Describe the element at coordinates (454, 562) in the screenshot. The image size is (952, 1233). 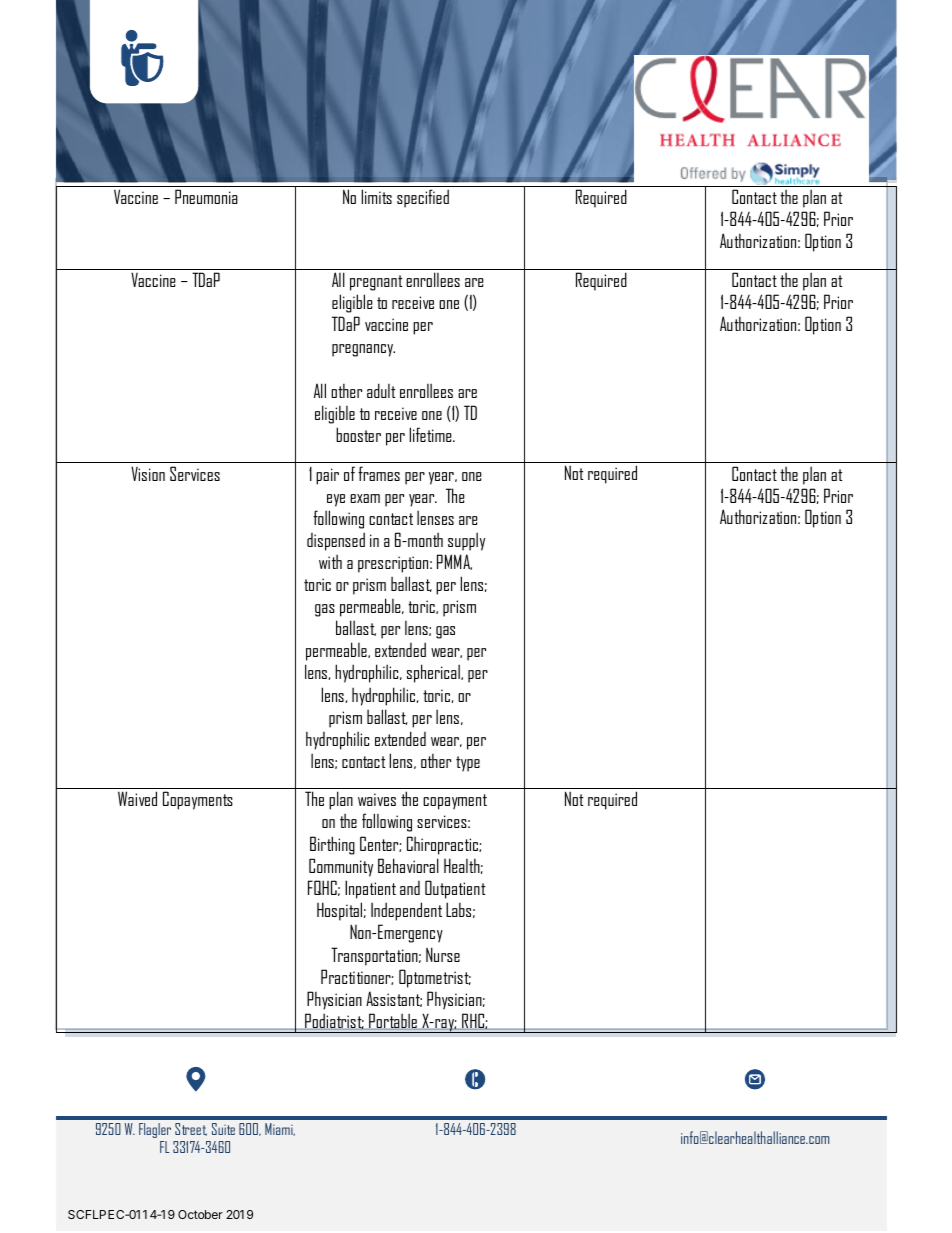
I see `PMMA` at that location.
